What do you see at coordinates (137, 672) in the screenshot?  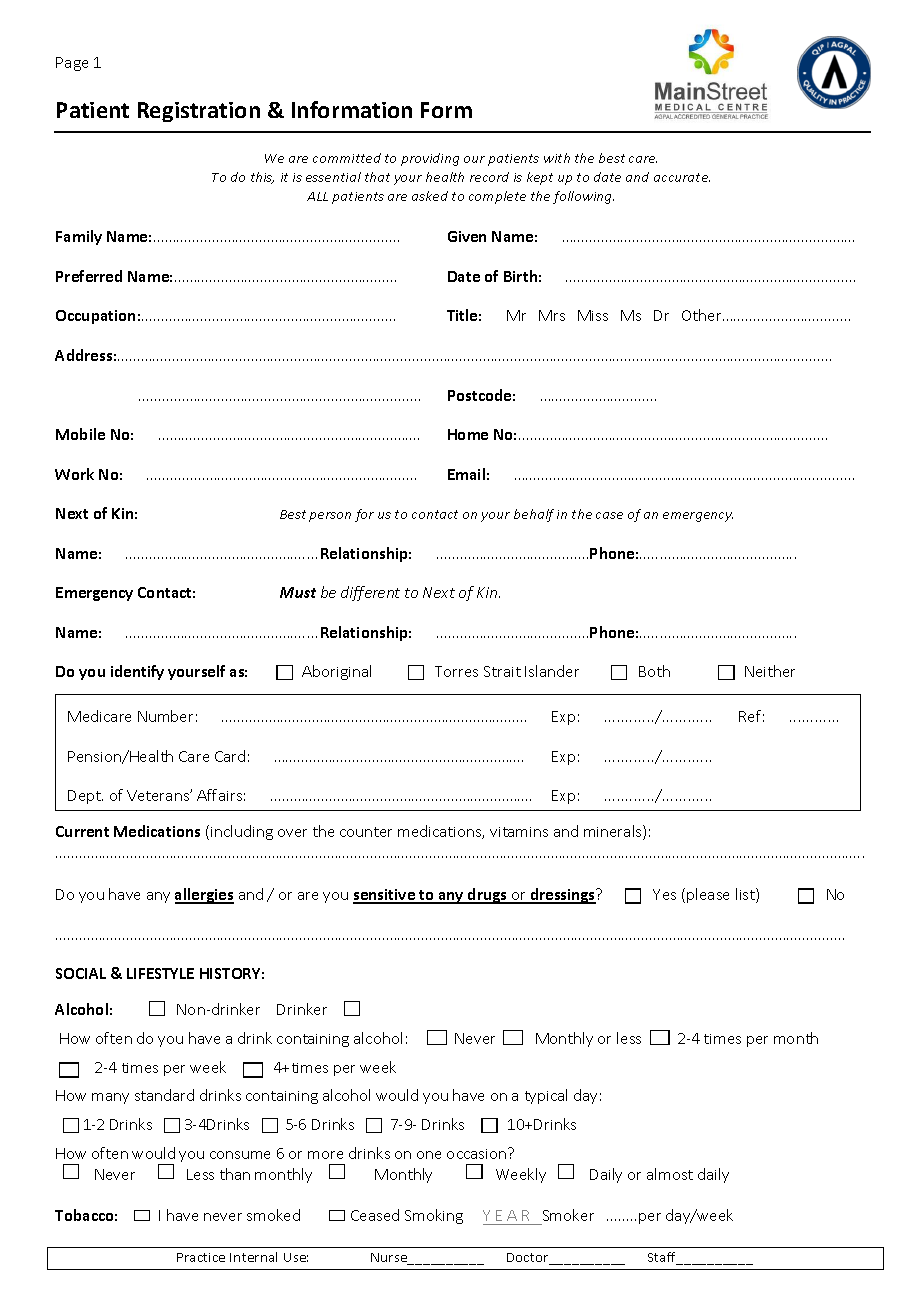 I see `identify` at bounding box center [137, 672].
